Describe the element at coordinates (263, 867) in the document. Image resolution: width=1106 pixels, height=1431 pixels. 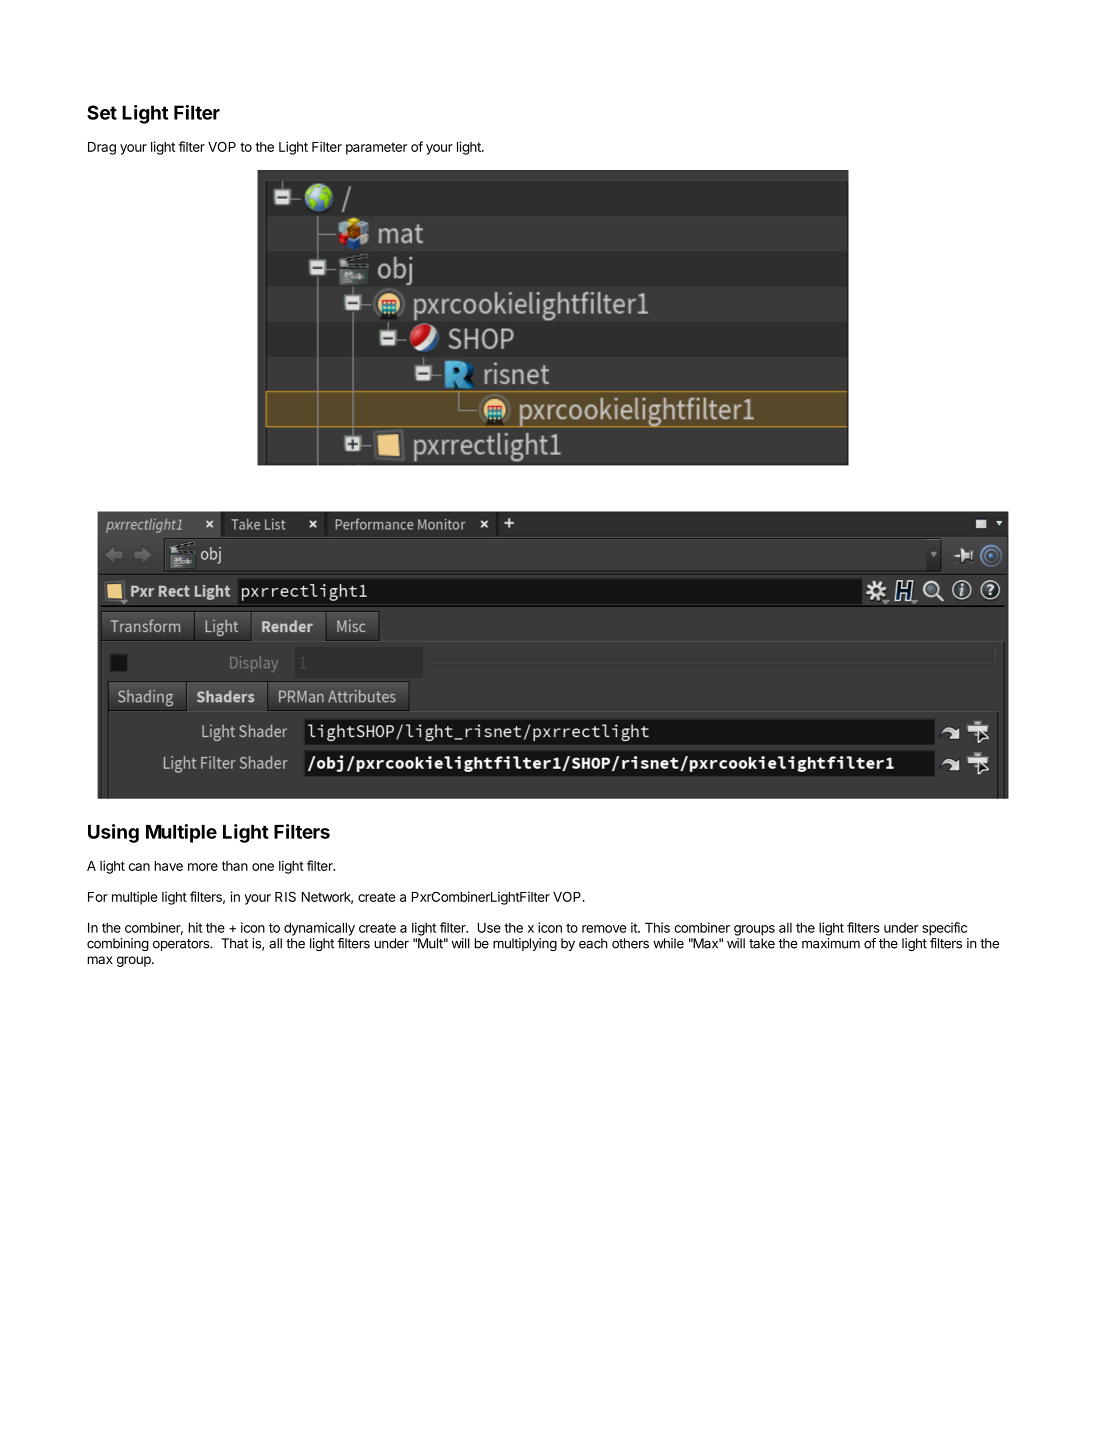
I see `one` at that location.
